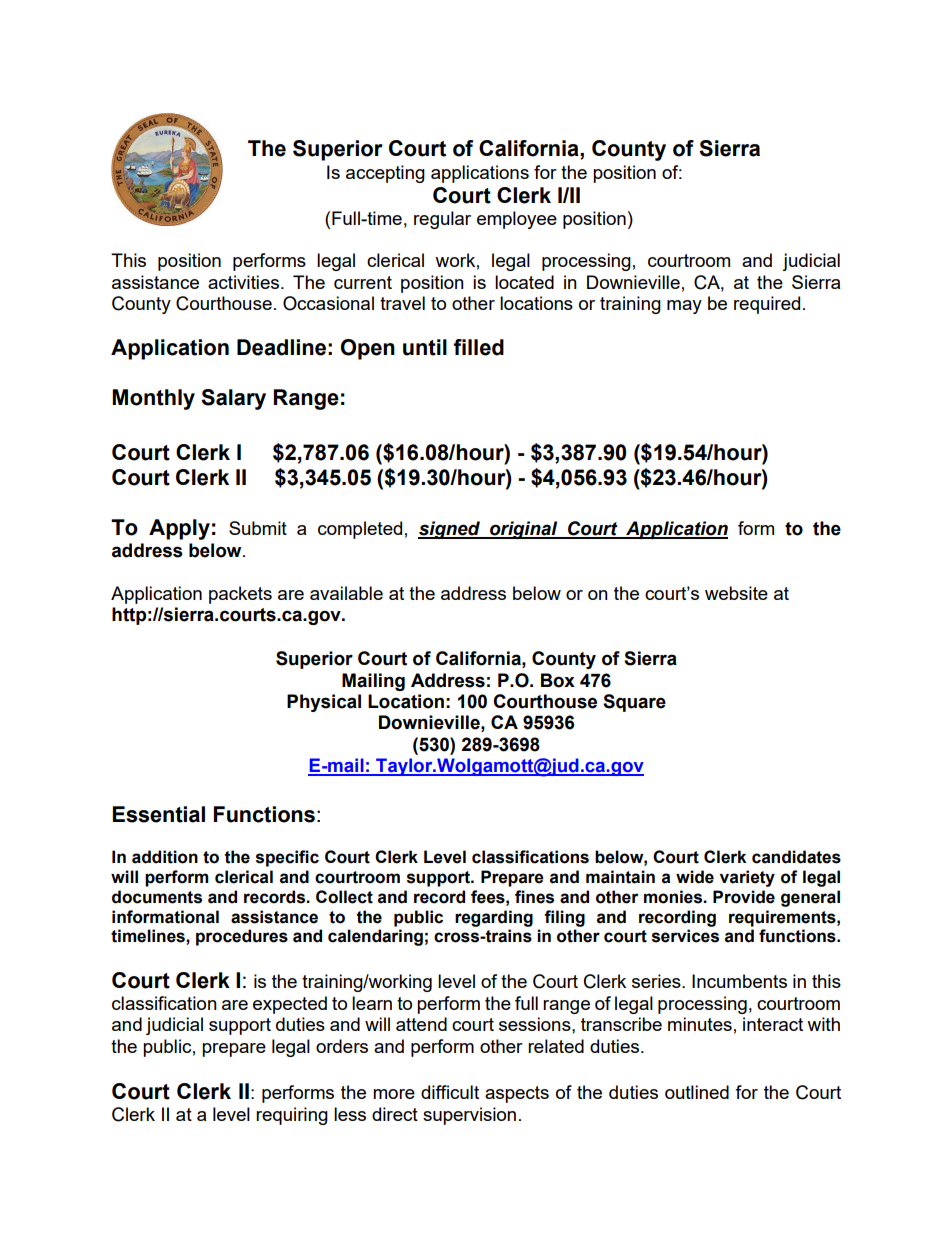  What do you see at coordinates (517, 1094) in the document?
I see `aspects` at bounding box center [517, 1094].
